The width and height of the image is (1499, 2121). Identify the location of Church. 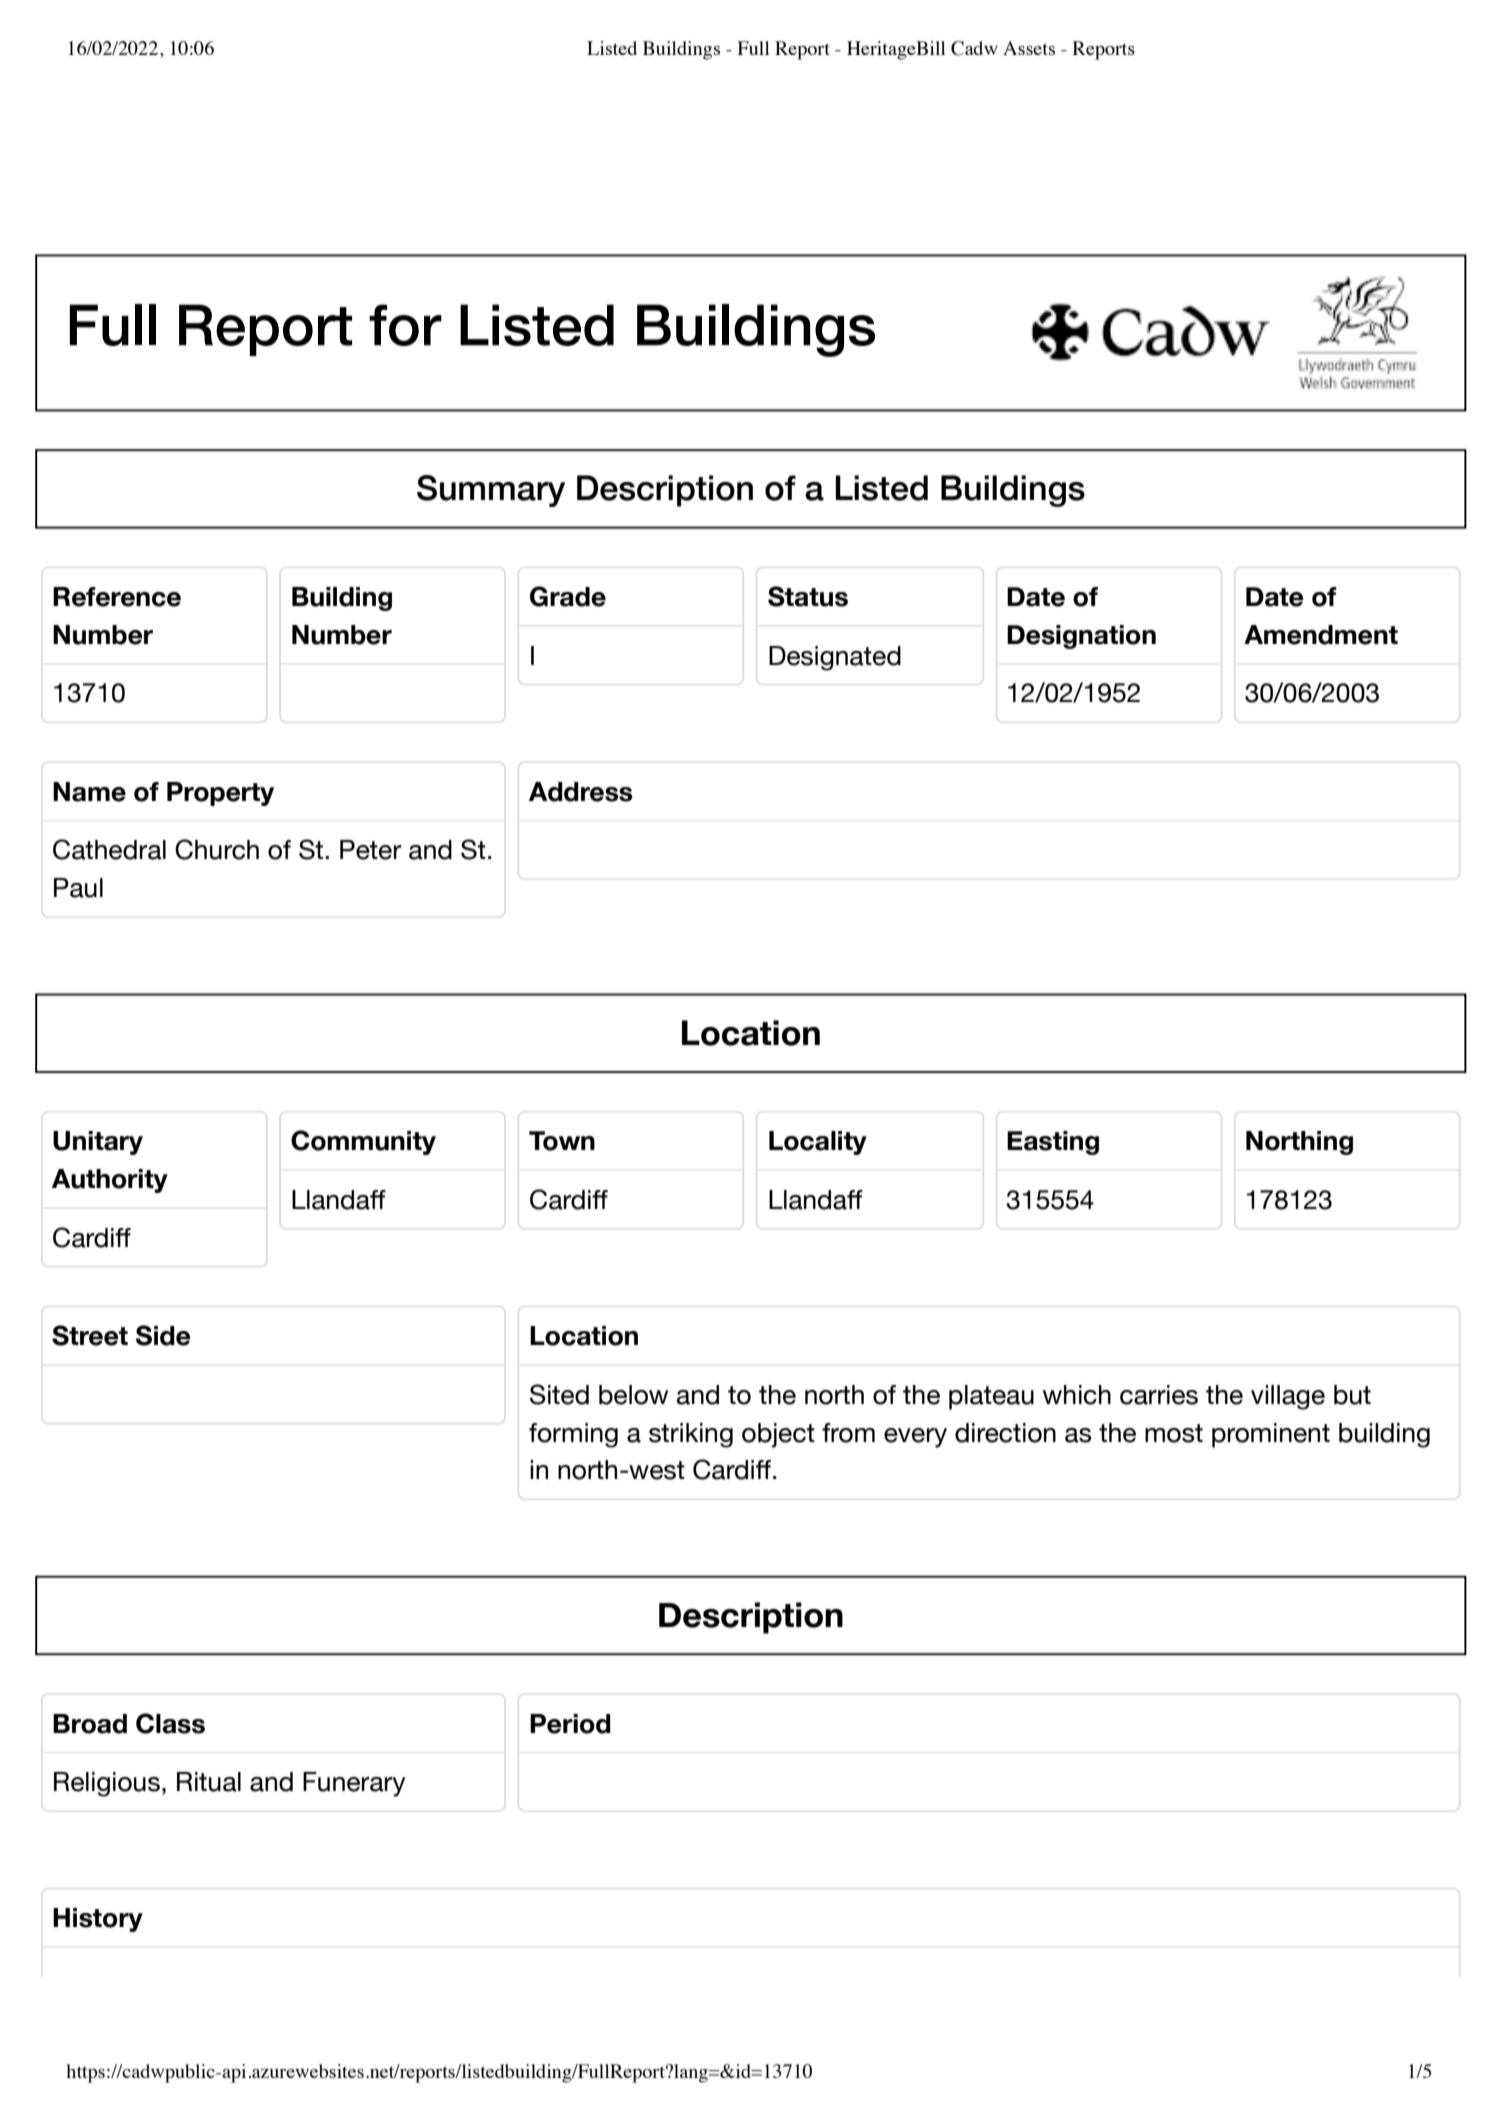
(217, 849).
